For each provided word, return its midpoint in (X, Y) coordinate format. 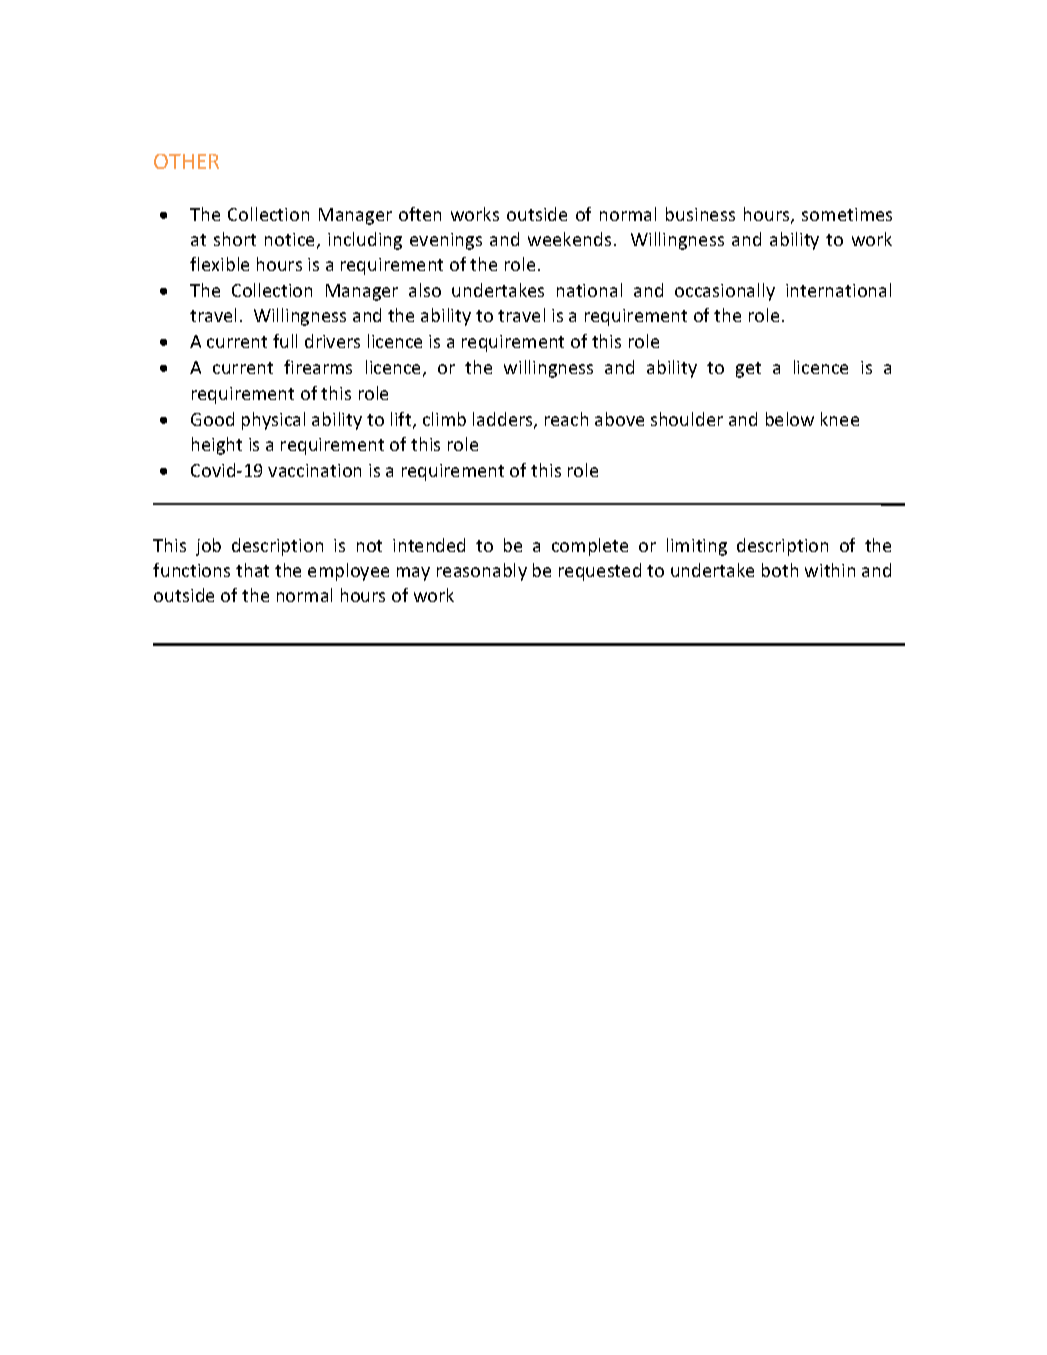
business (700, 214)
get (748, 370)
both (780, 570)
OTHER (186, 161)
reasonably (482, 572)
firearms (318, 367)
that (252, 570)
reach (566, 419)
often (420, 214)
